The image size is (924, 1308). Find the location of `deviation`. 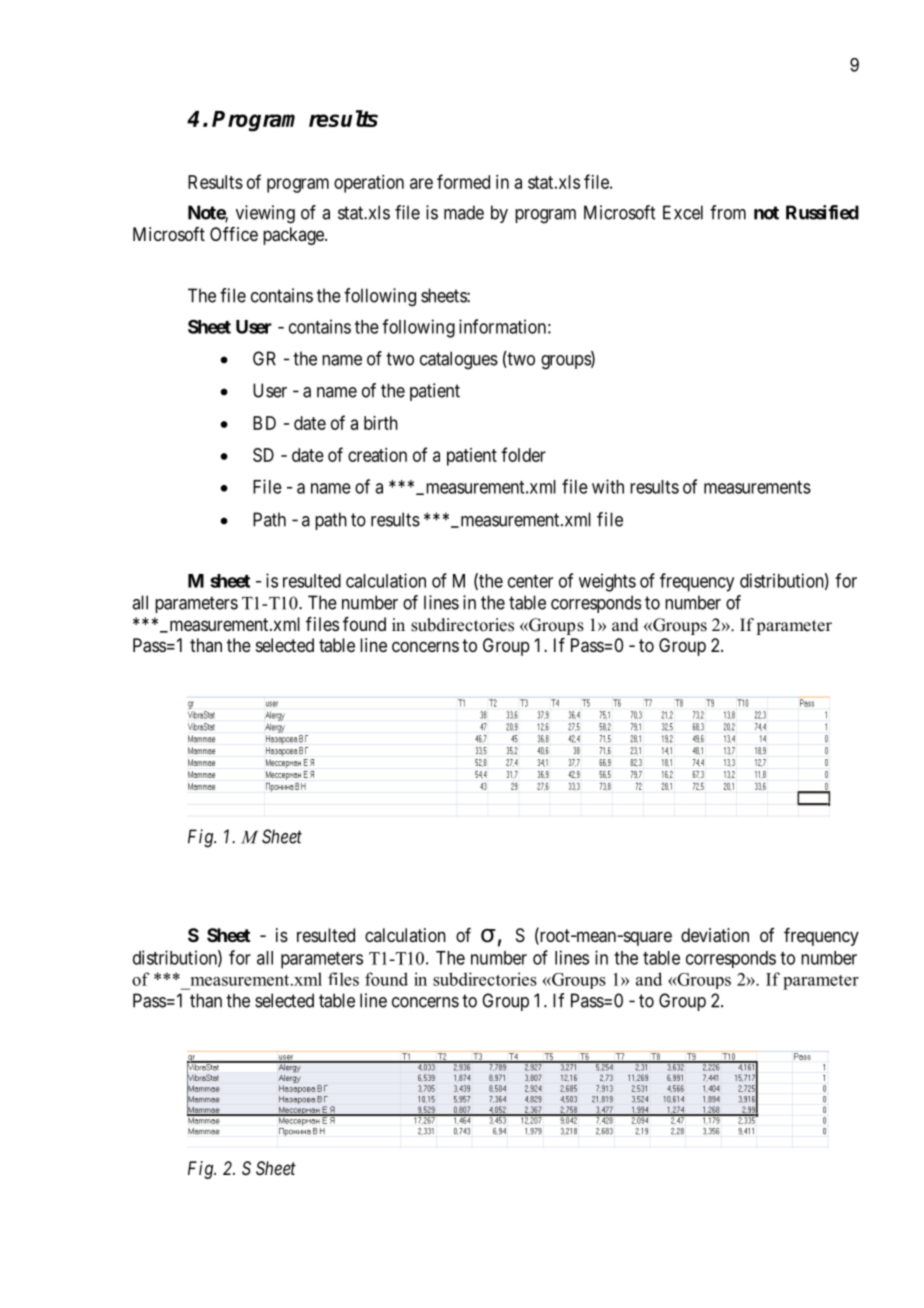

deviation is located at coordinates (715, 935).
